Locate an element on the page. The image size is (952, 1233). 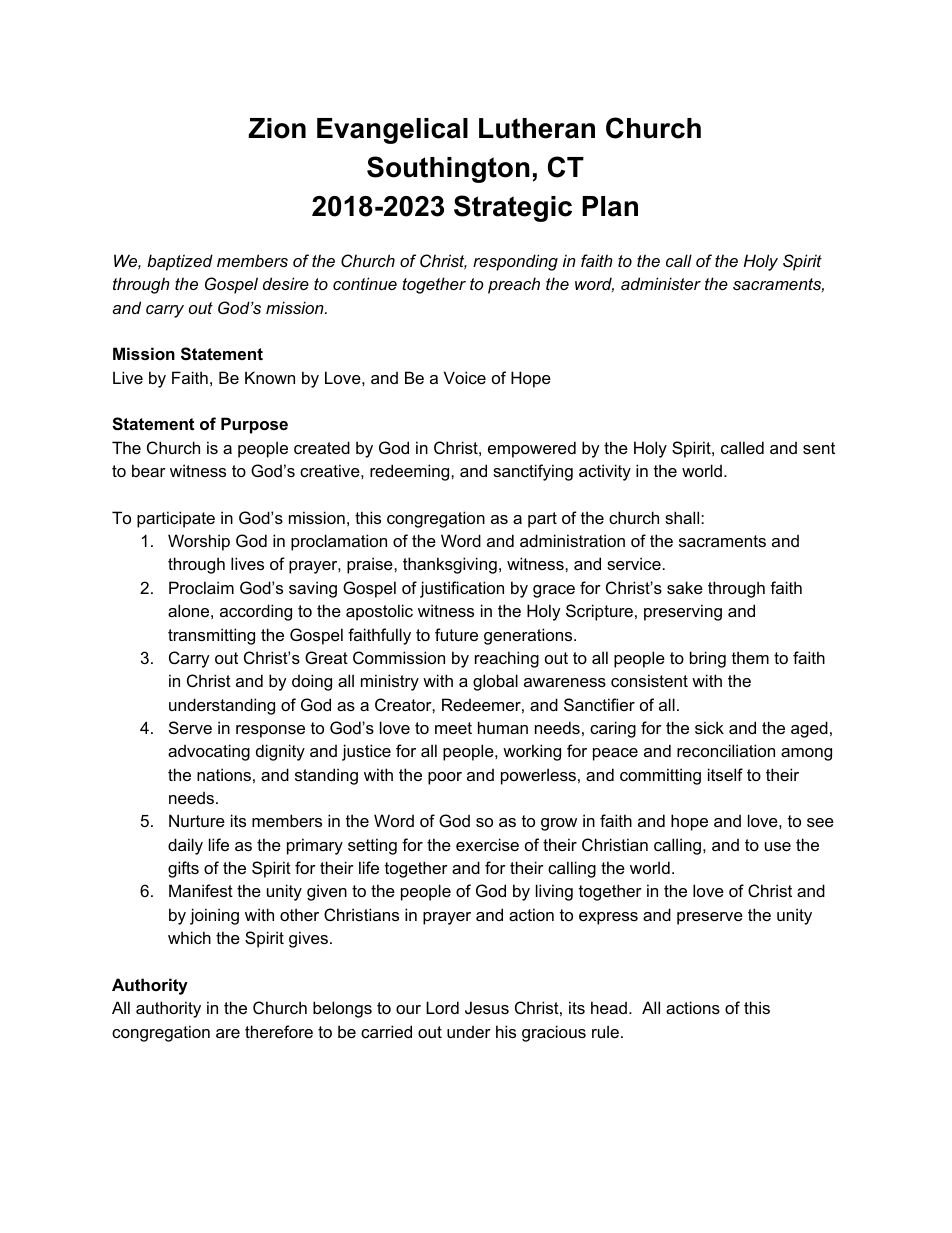
therefore is located at coordinates (279, 1031).
